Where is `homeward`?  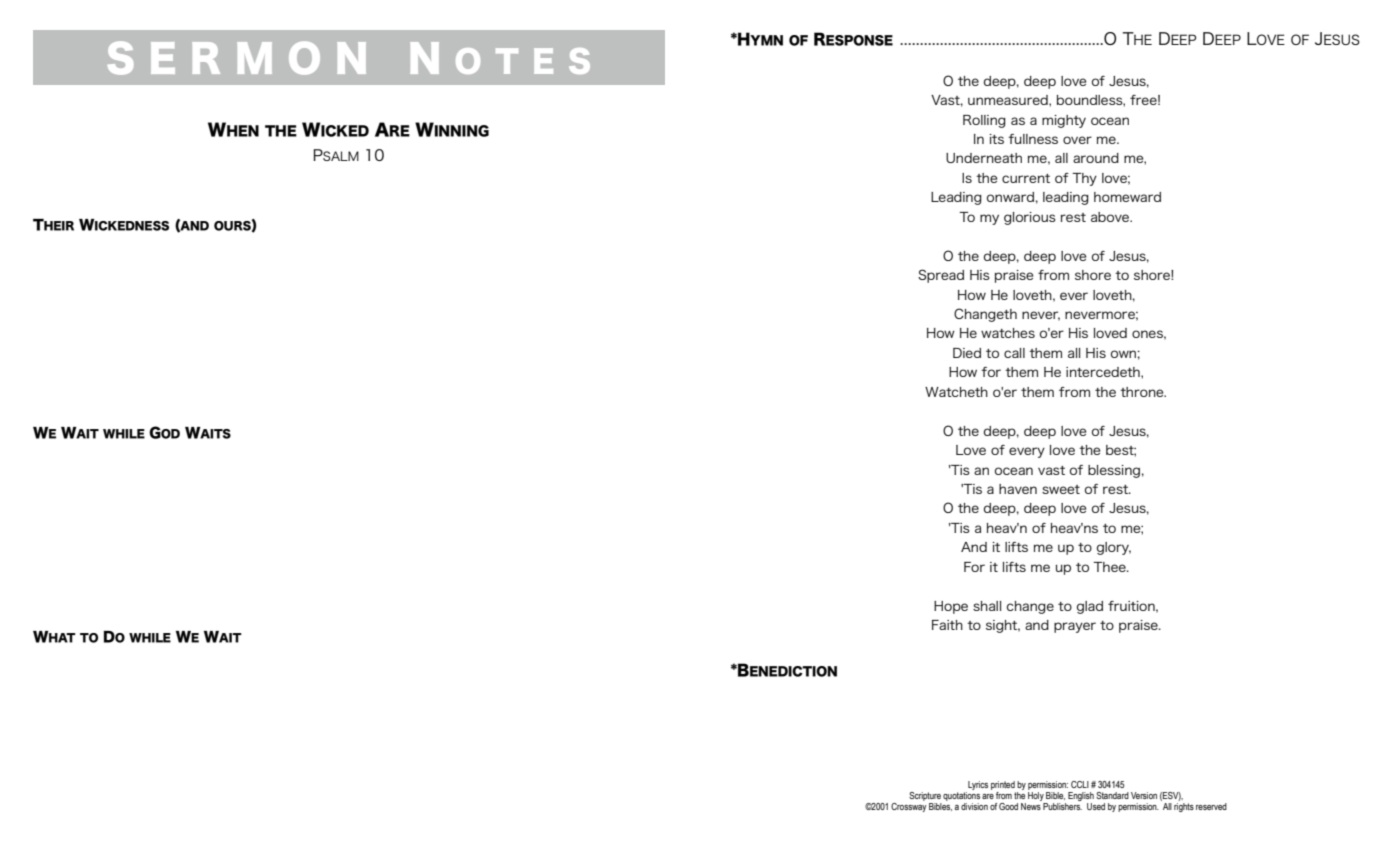
homeward is located at coordinates (1127, 197).
